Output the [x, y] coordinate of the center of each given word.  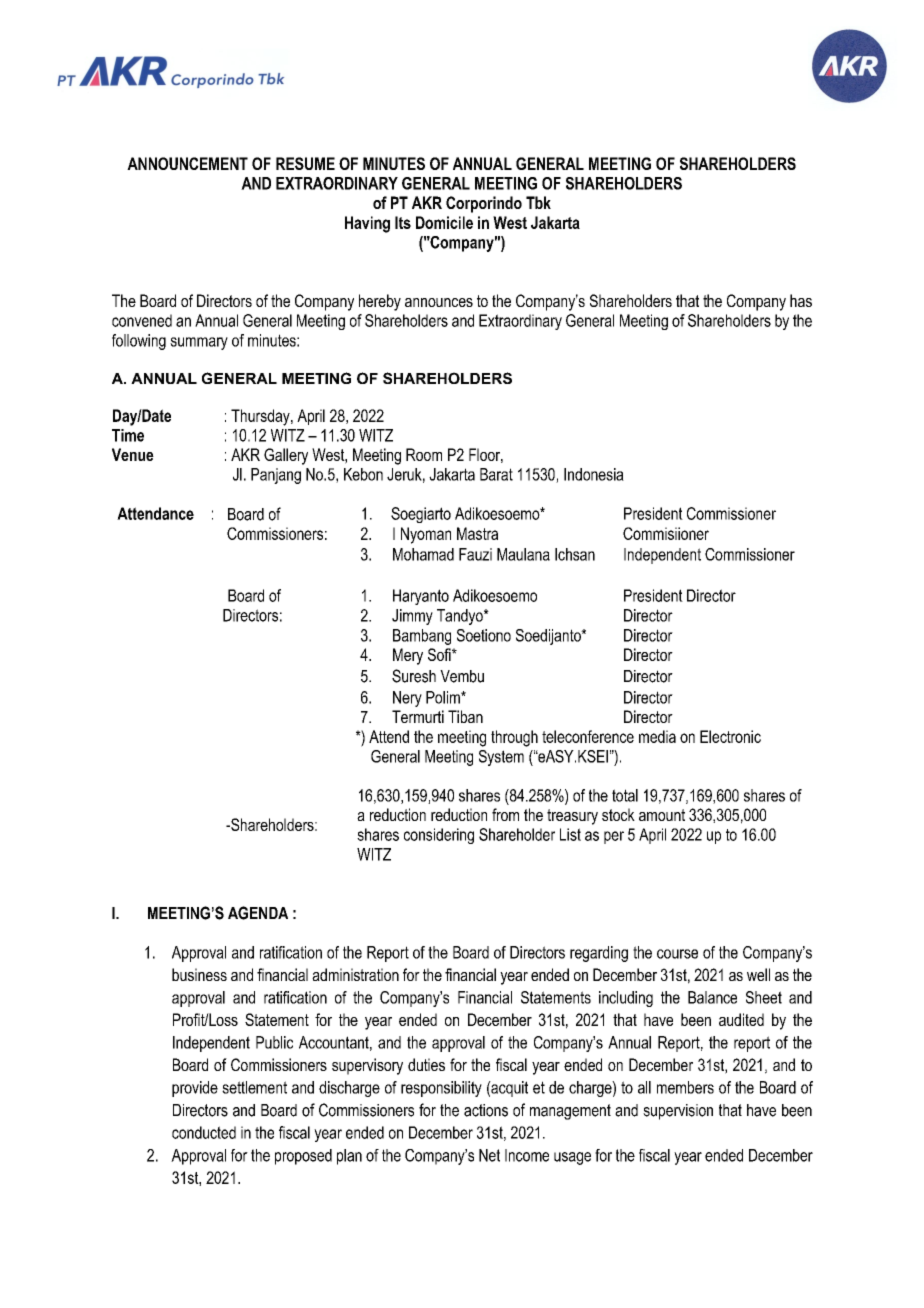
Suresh [414, 676]
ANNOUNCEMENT [187, 163]
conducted [204, 1132]
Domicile [444, 222]
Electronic [730, 736]
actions [486, 1110]
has [801, 300]
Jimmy [412, 617]
